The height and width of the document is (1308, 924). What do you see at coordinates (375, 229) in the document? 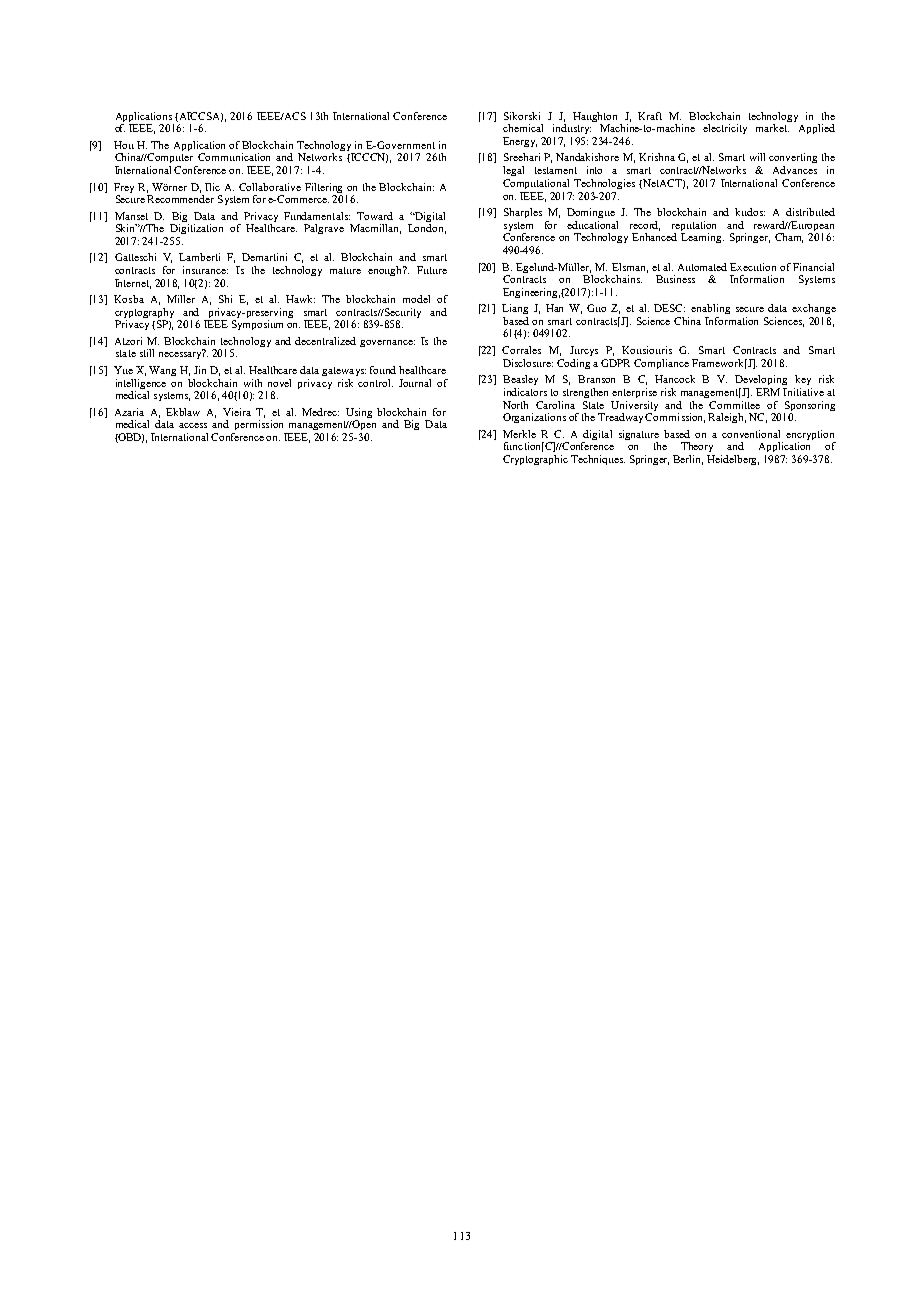
I see `Macmillan` at bounding box center [375, 229].
